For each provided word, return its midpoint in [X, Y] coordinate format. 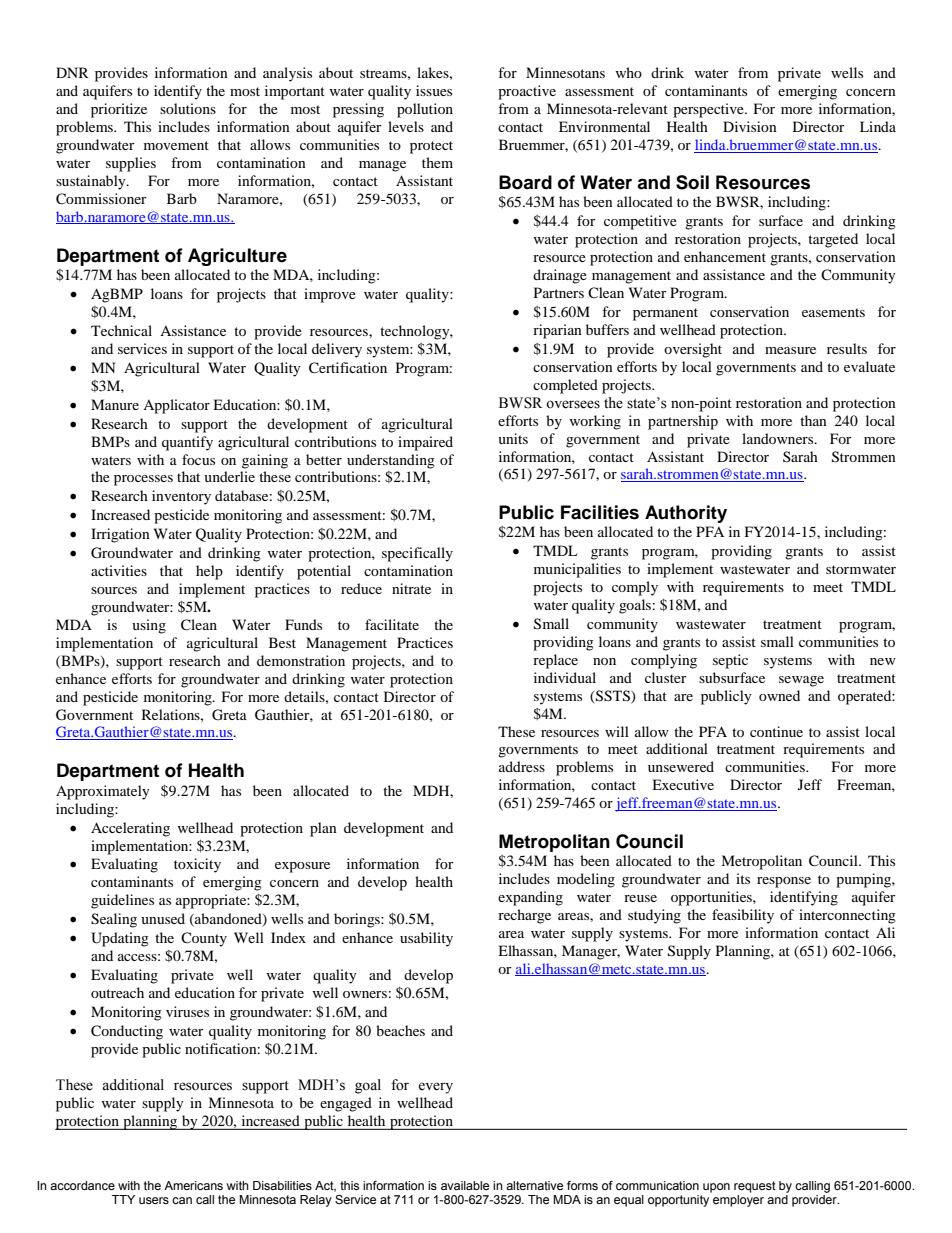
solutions [188, 108]
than [813, 420]
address [522, 766]
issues [434, 90]
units [513, 438]
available [465, 1185]
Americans [193, 1185]
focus [198, 459]
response [784, 882]
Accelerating [130, 829]
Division [750, 126]
